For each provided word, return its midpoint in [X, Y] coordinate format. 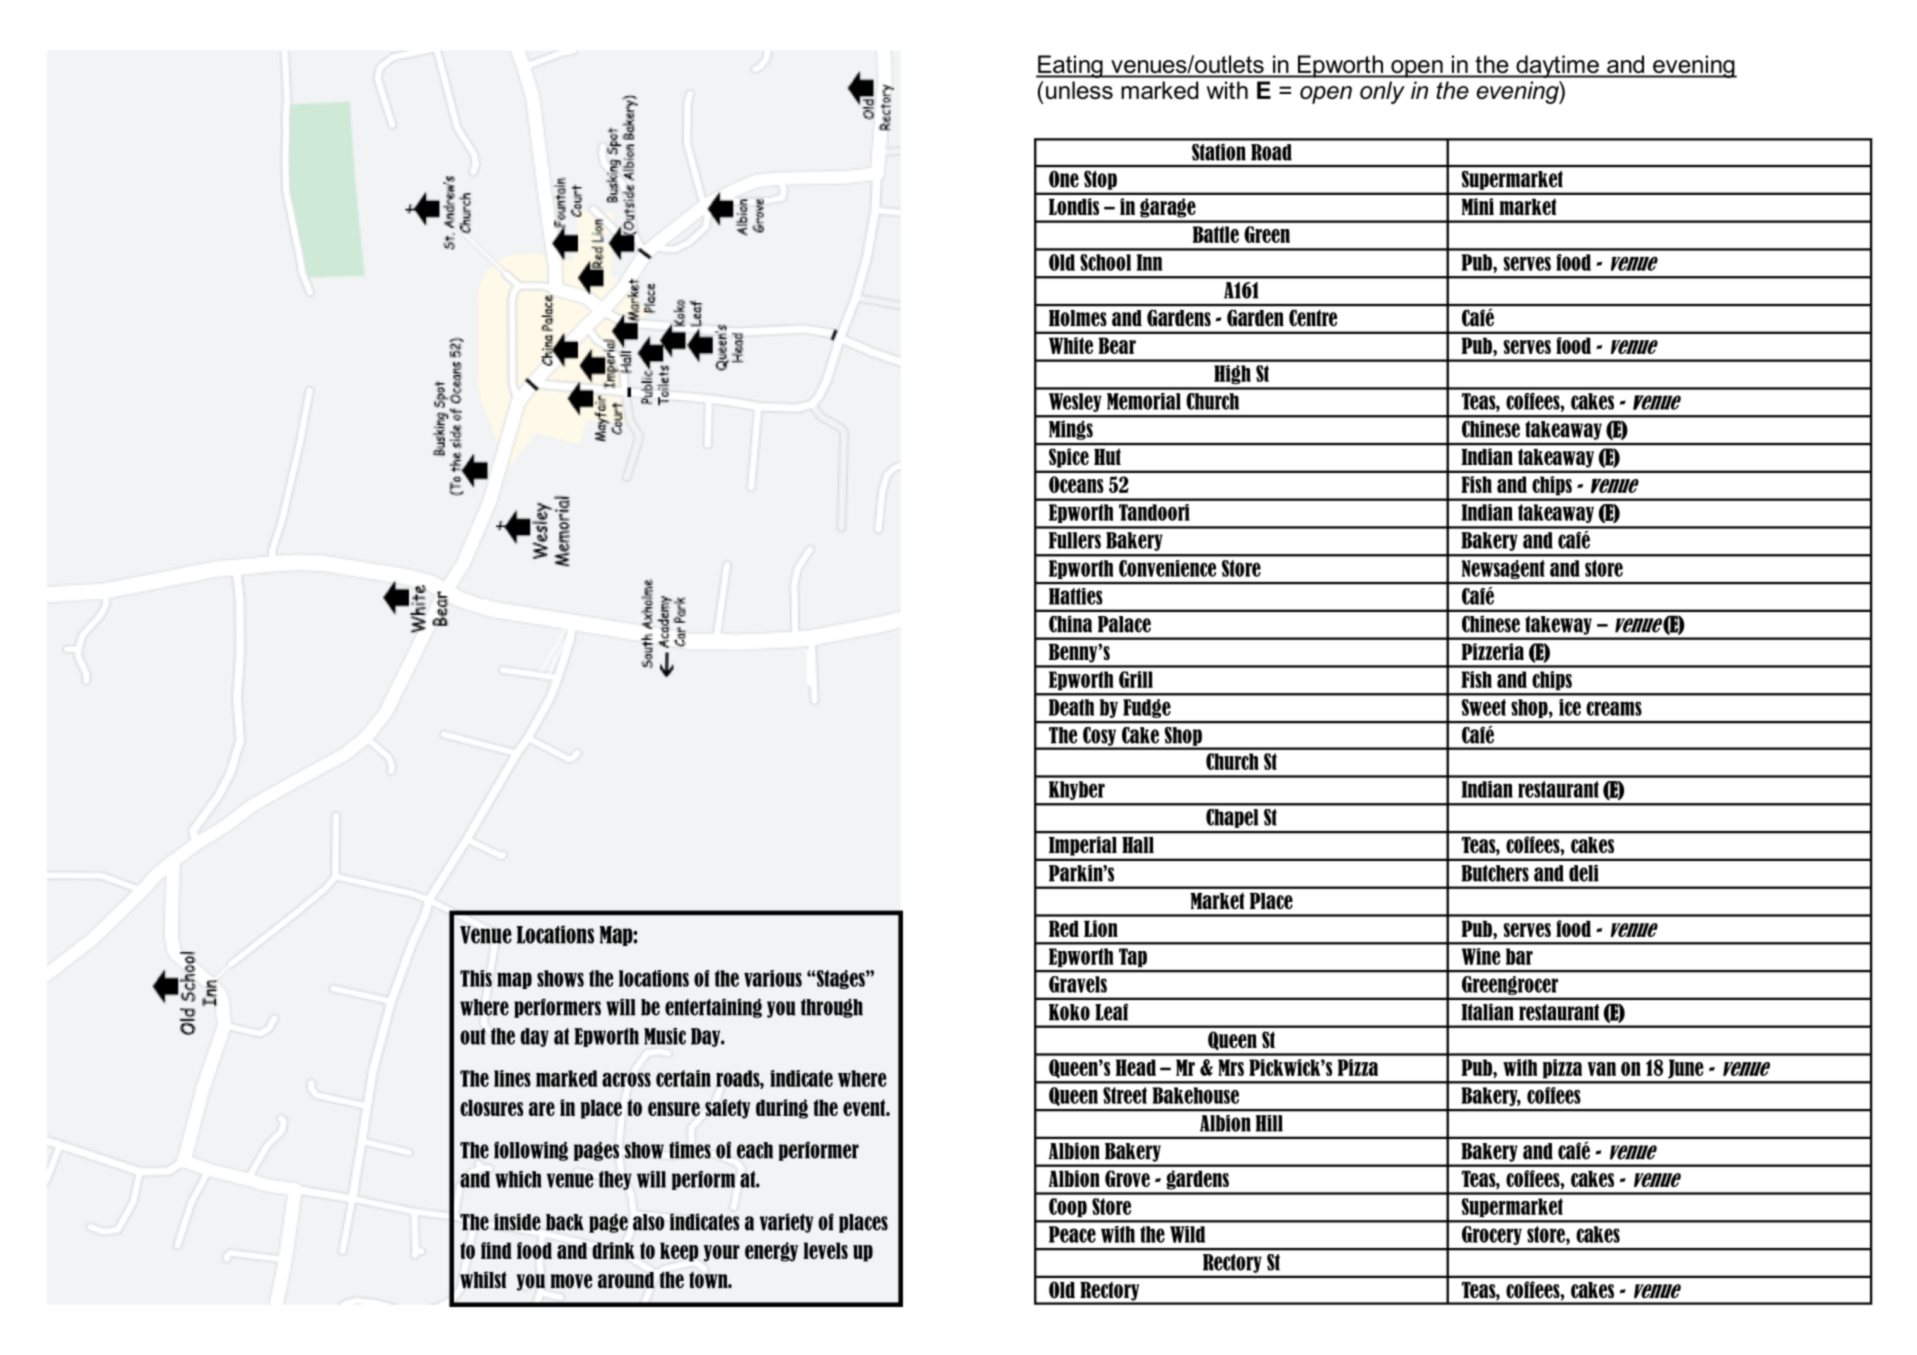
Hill [1269, 1123]
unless [1079, 90]
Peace [1072, 1234]
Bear [1117, 345]
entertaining [713, 1008]
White [1071, 345]
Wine [1481, 956]
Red [1064, 928]
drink [613, 1250]
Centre [1313, 318]
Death [1071, 707]
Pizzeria [1492, 651]
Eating [1070, 66]
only [1382, 92]
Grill [1136, 679]
